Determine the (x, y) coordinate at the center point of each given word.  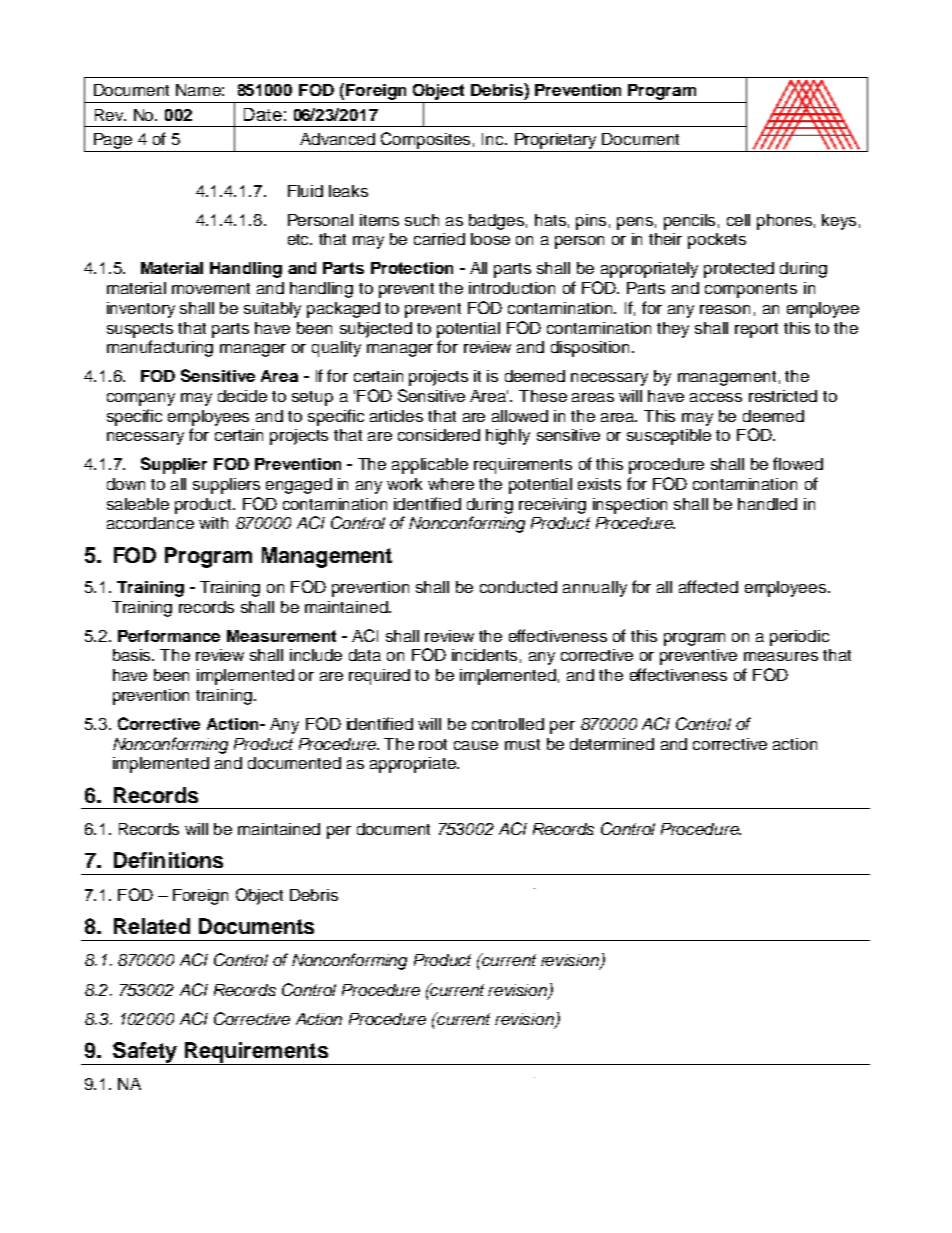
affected (708, 586)
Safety (145, 1053)
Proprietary (555, 141)
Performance (169, 636)
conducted (518, 587)
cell (738, 220)
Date (263, 114)
